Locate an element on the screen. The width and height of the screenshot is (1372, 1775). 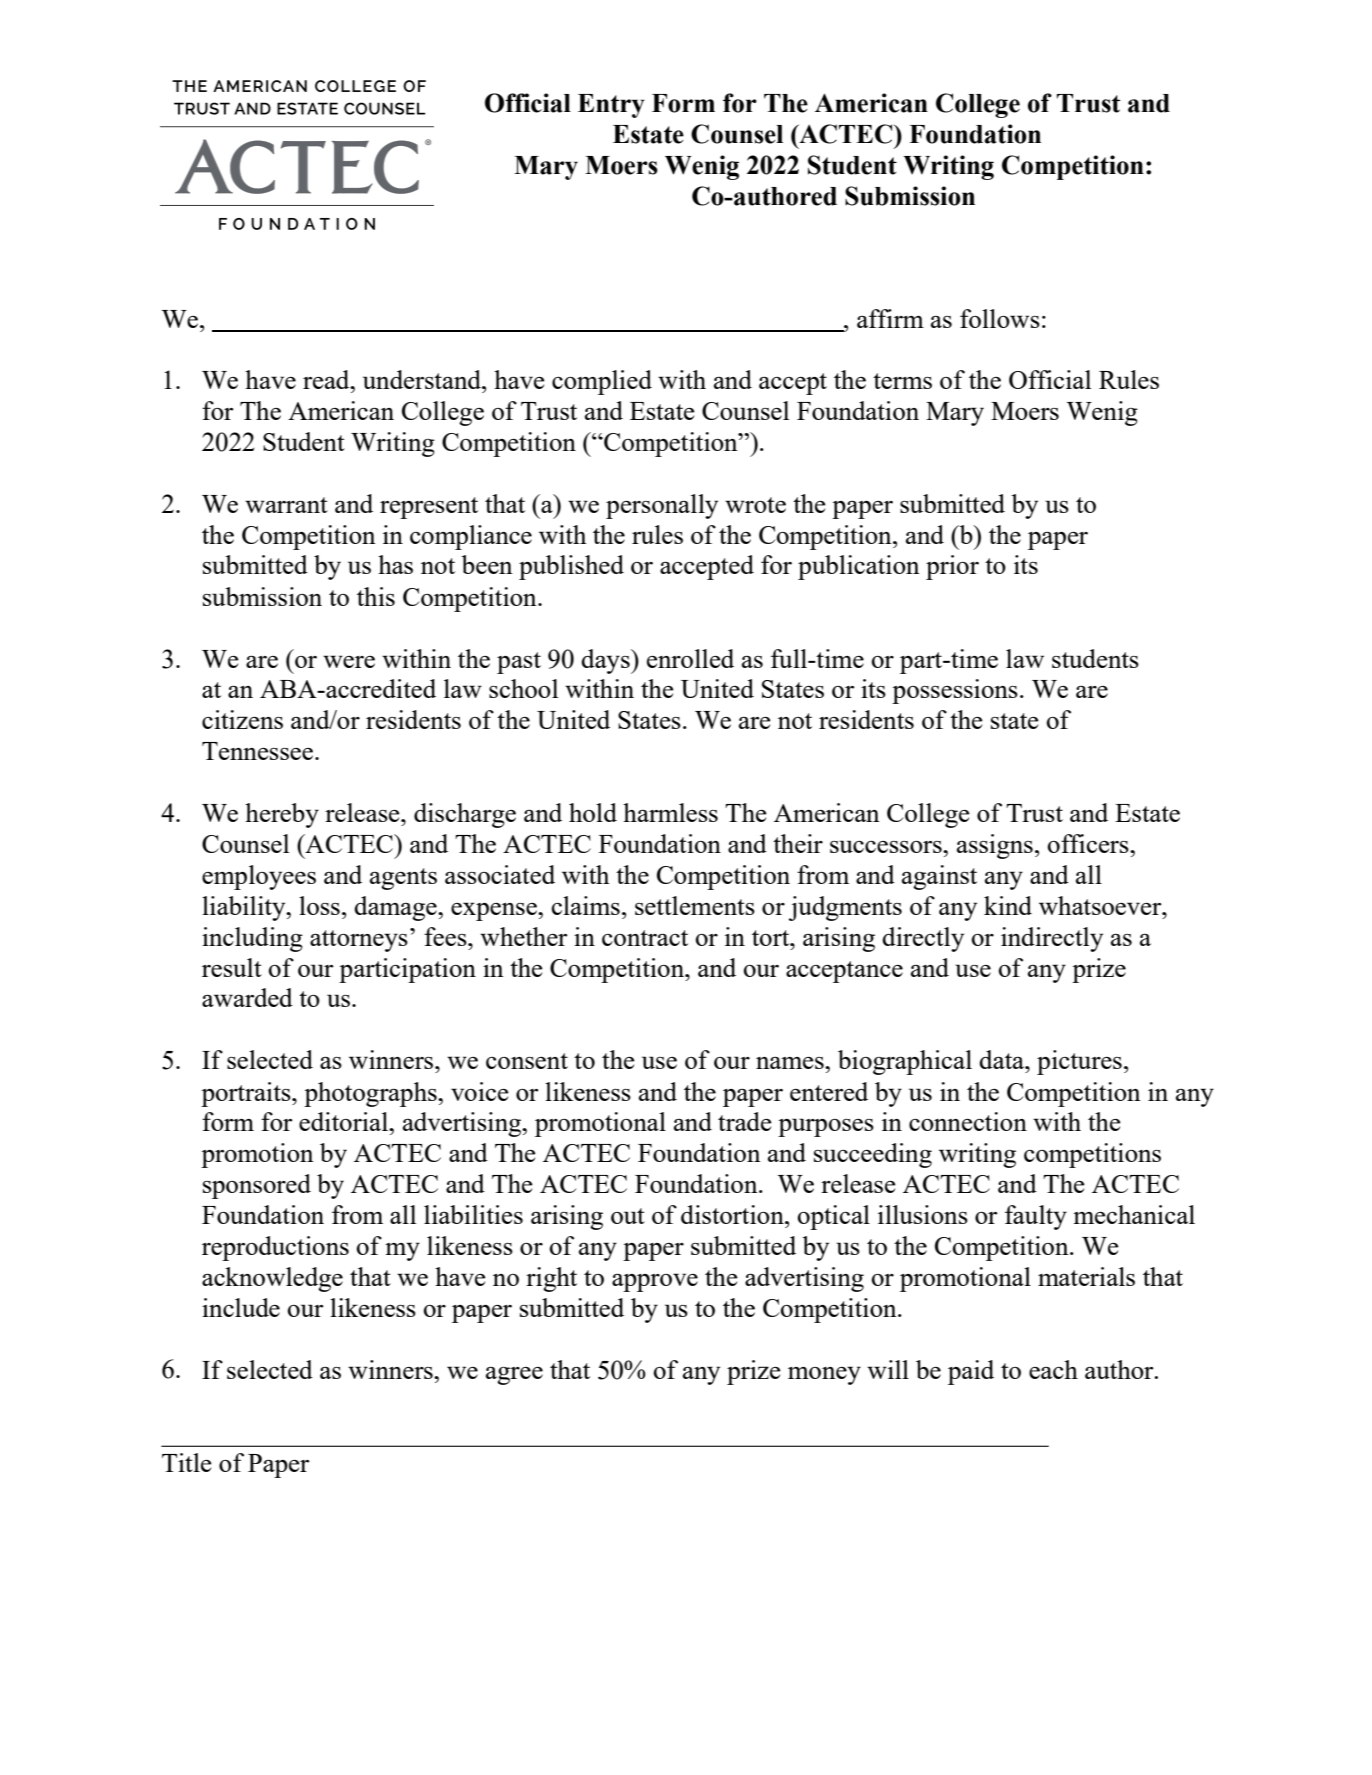
prior is located at coordinates (952, 567).
